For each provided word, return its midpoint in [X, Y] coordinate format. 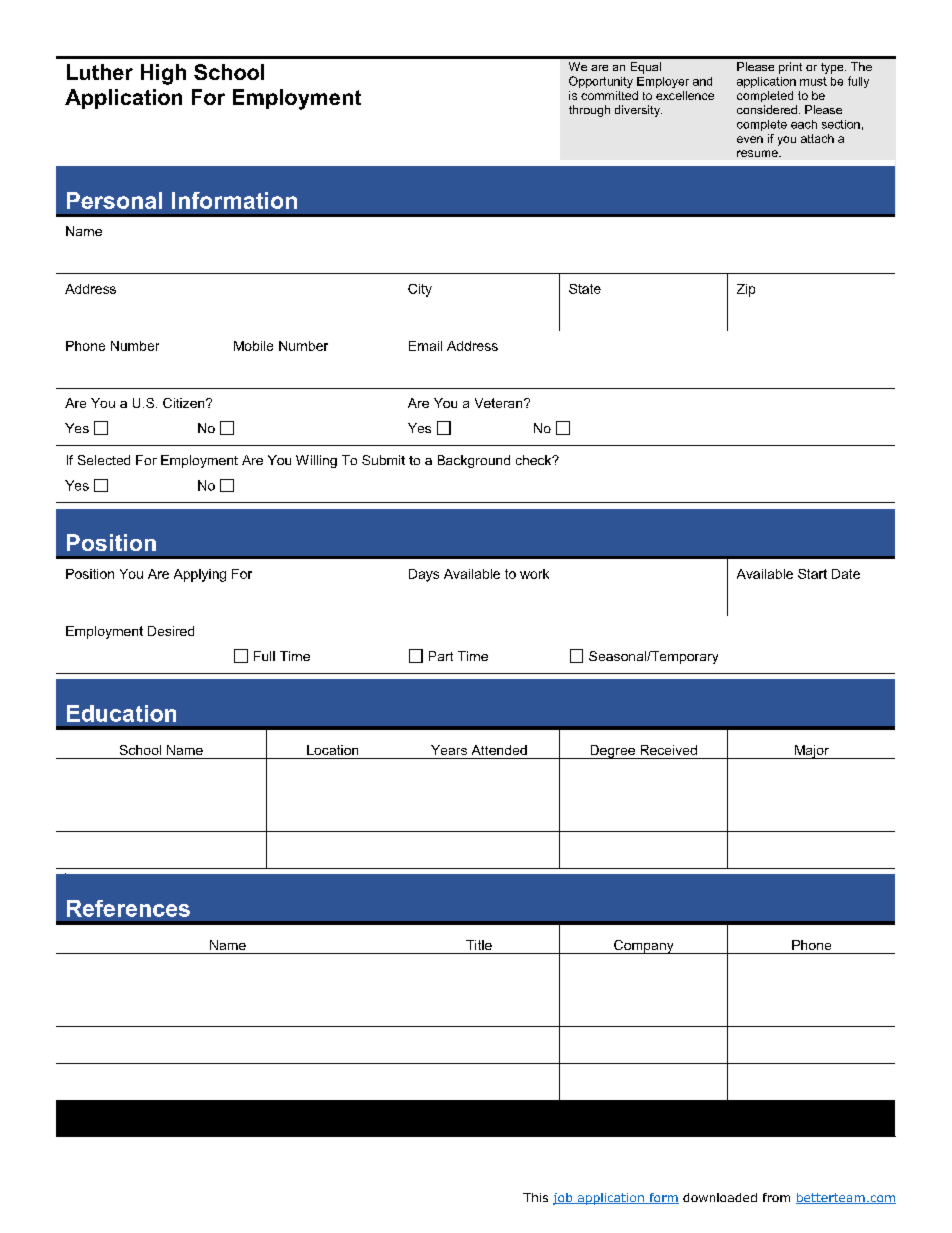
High [163, 74]
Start [812, 574]
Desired [171, 631]
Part [441, 656]
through [589, 111]
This [535, 1197]
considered [767, 109]
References [128, 908]
